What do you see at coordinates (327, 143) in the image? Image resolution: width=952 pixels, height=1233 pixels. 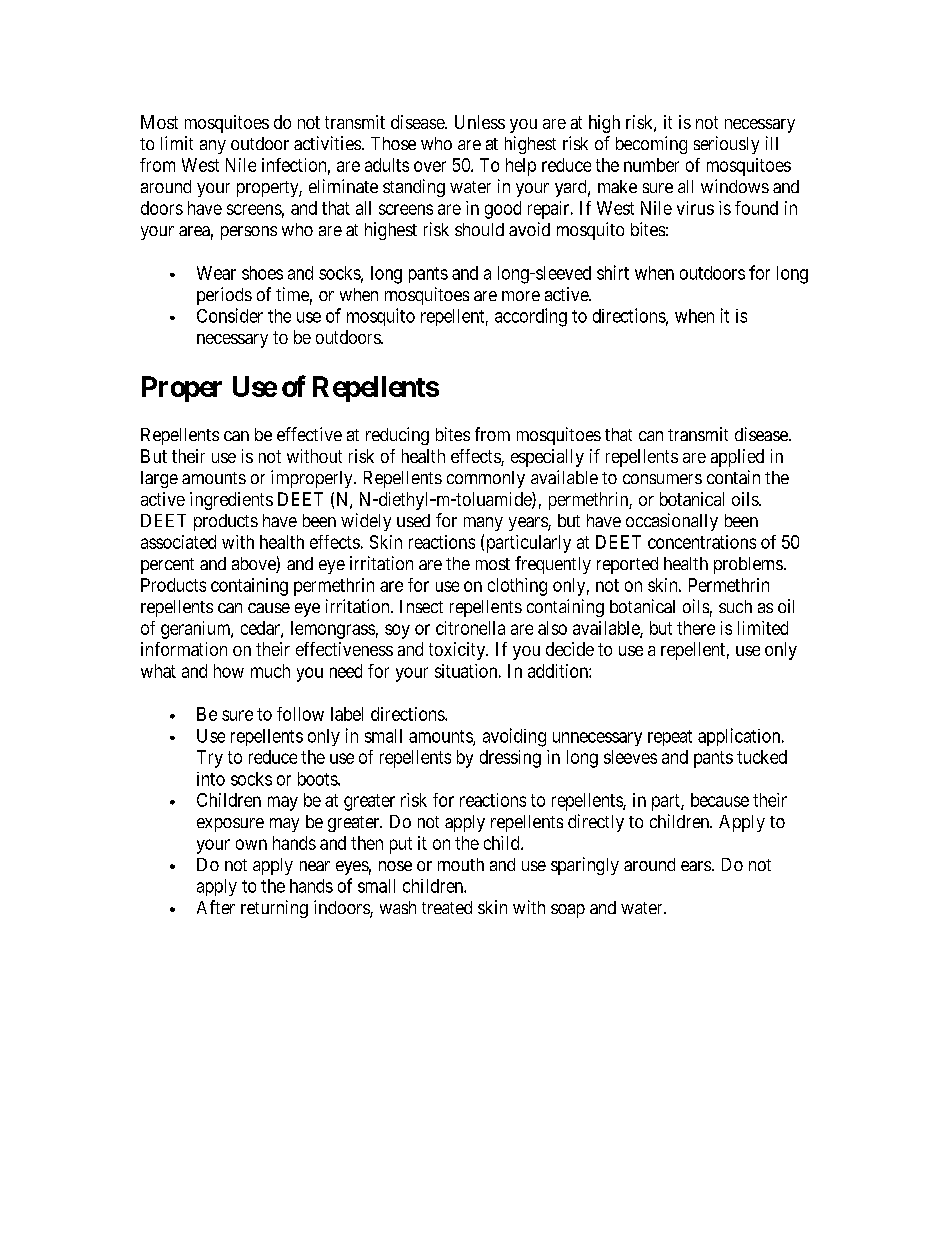 I see `activities` at bounding box center [327, 143].
